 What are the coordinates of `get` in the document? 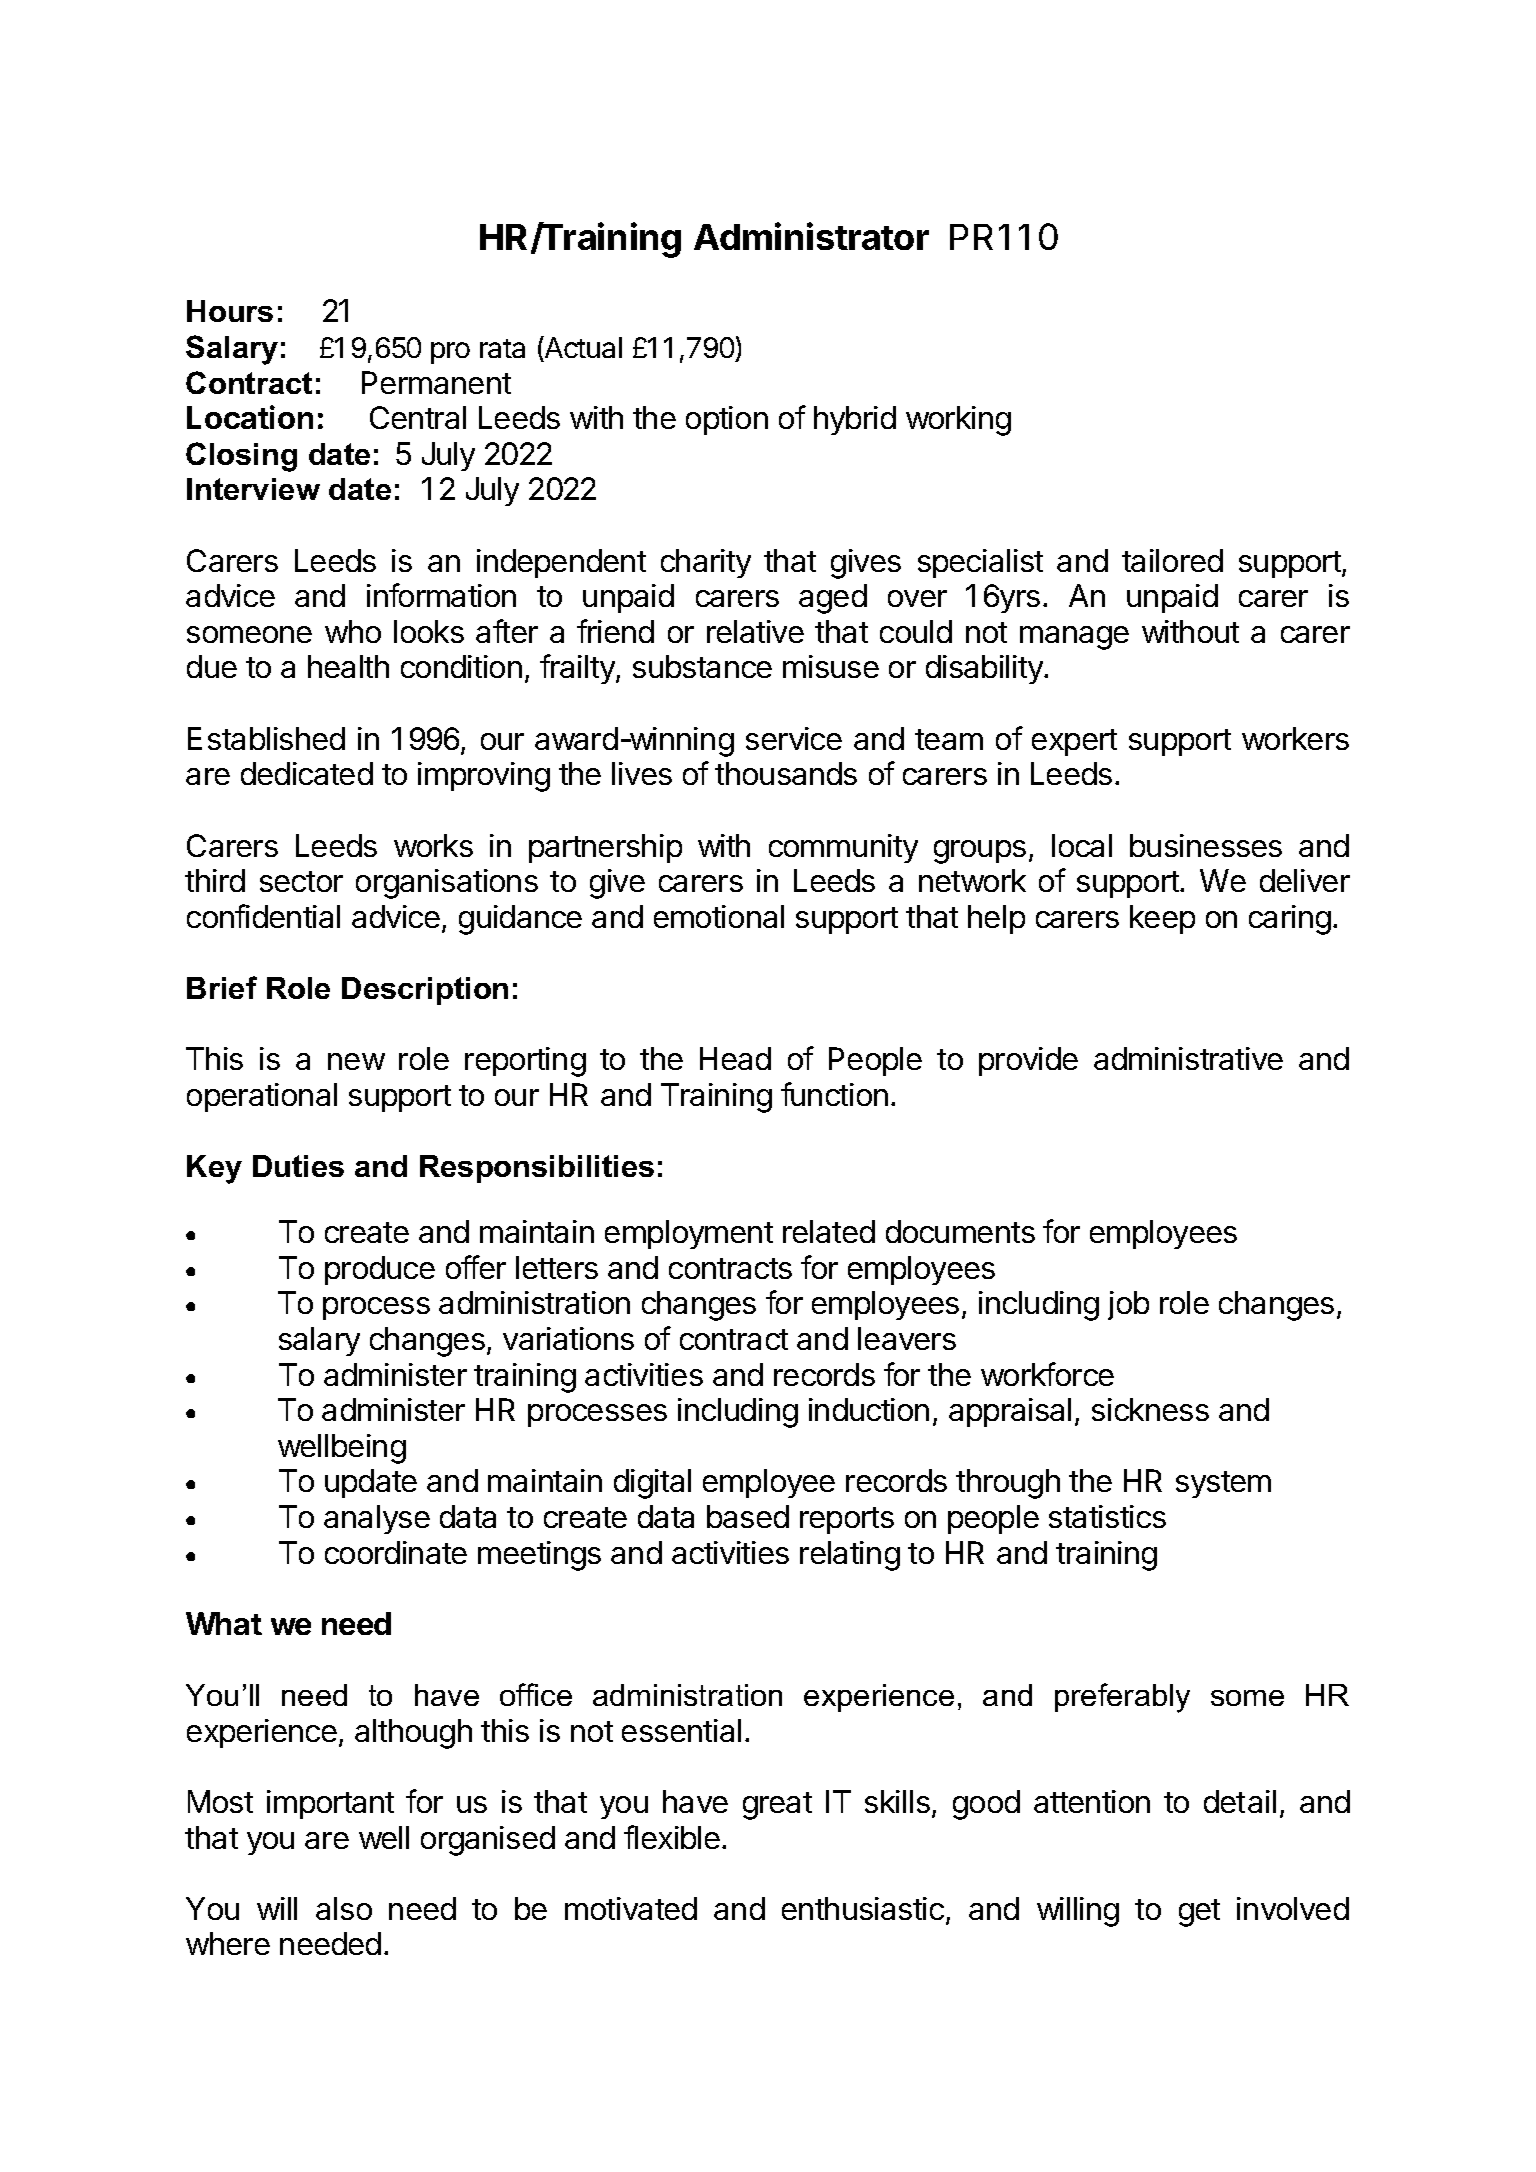 It's located at (1199, 1913).
